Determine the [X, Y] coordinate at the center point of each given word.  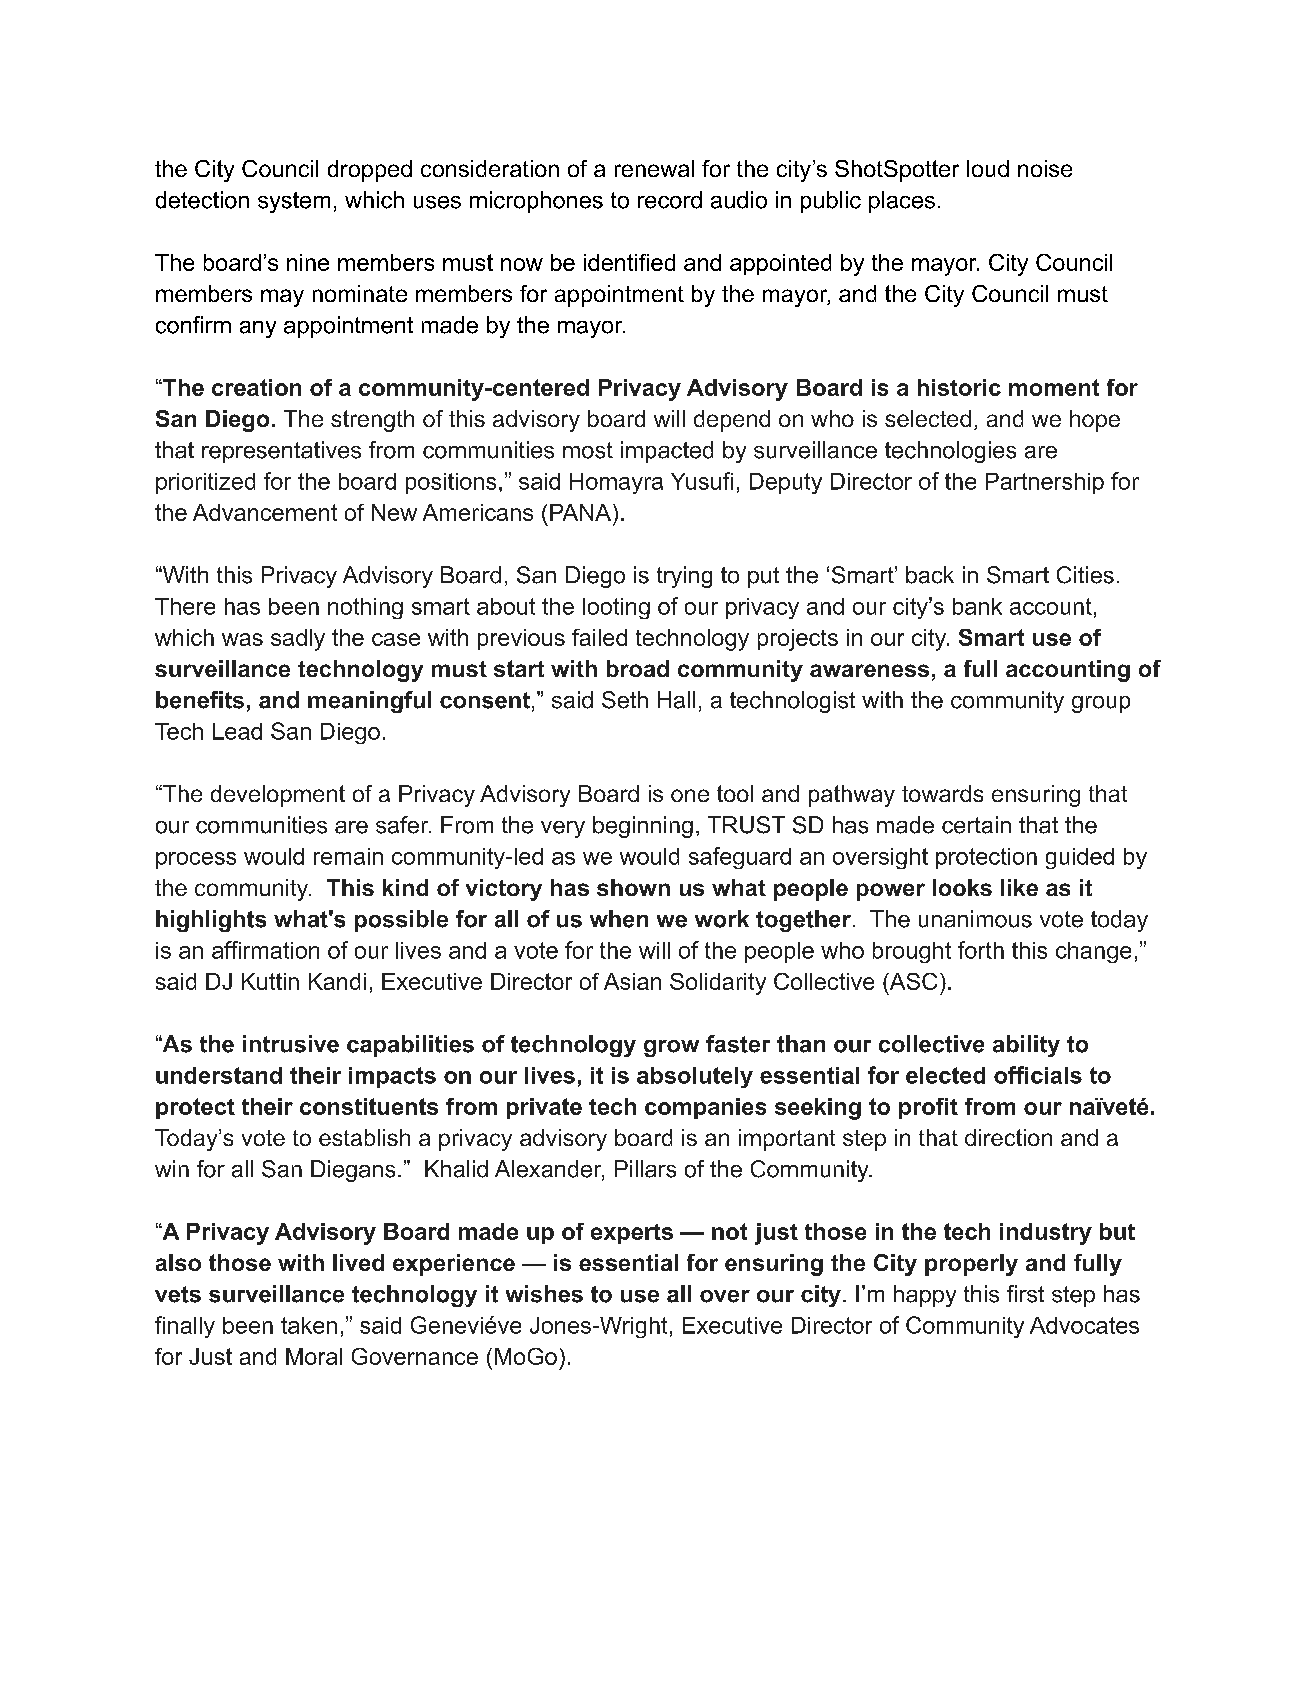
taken [309, 1325]
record [670, 200]
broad [638, 668]
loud [988, 168]
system [294, 202]
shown [633, 887]
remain [348, 856]
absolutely [695, 1077]
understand [219, 1075]
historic [959, 387]
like [1019, 887]
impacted [667, 452]
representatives [281, 452]
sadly [298, 640]
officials [1038, 1075]
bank [977, 606]
